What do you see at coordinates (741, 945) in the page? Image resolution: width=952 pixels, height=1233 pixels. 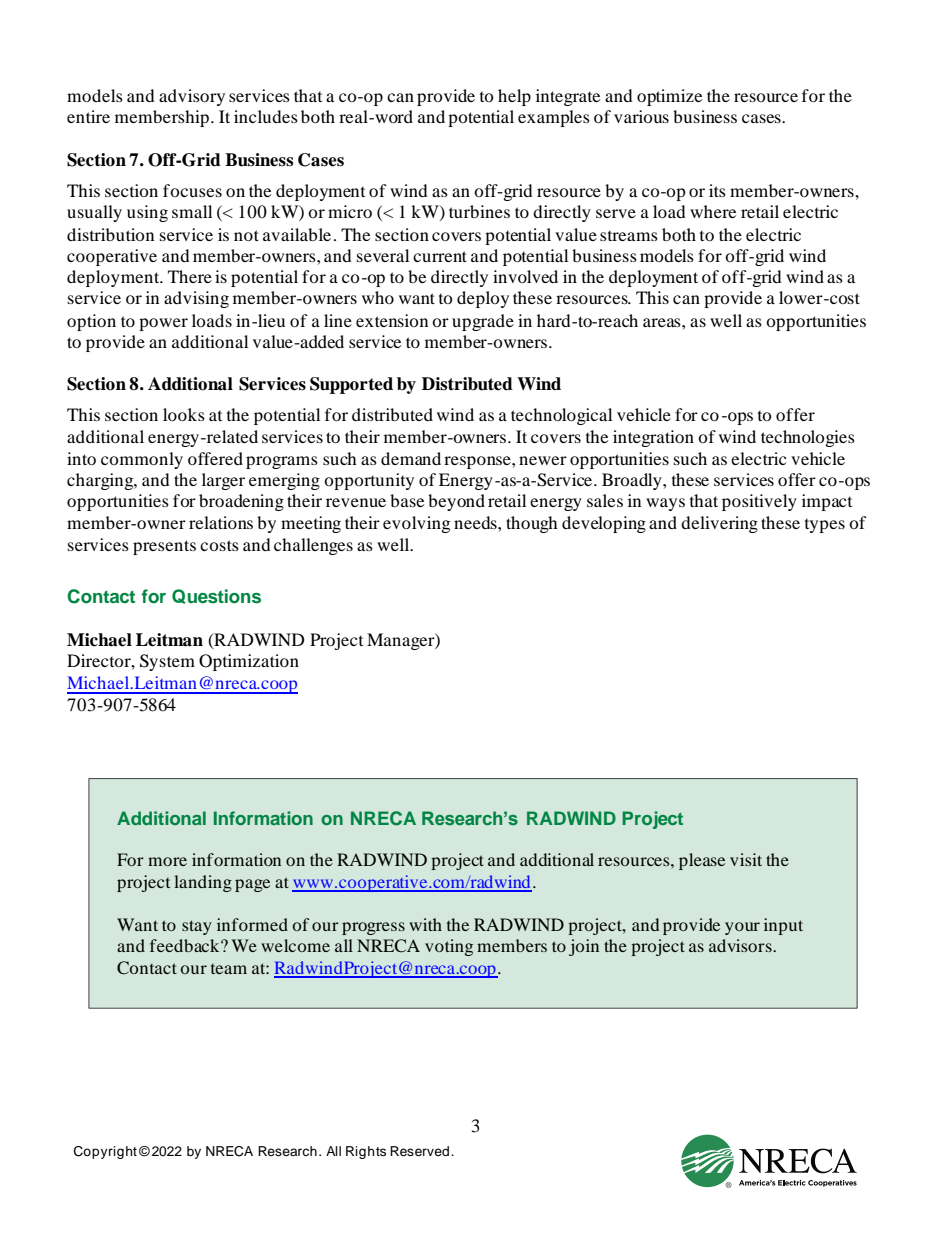 I see `advisors` at bounding box center [741, 945].
